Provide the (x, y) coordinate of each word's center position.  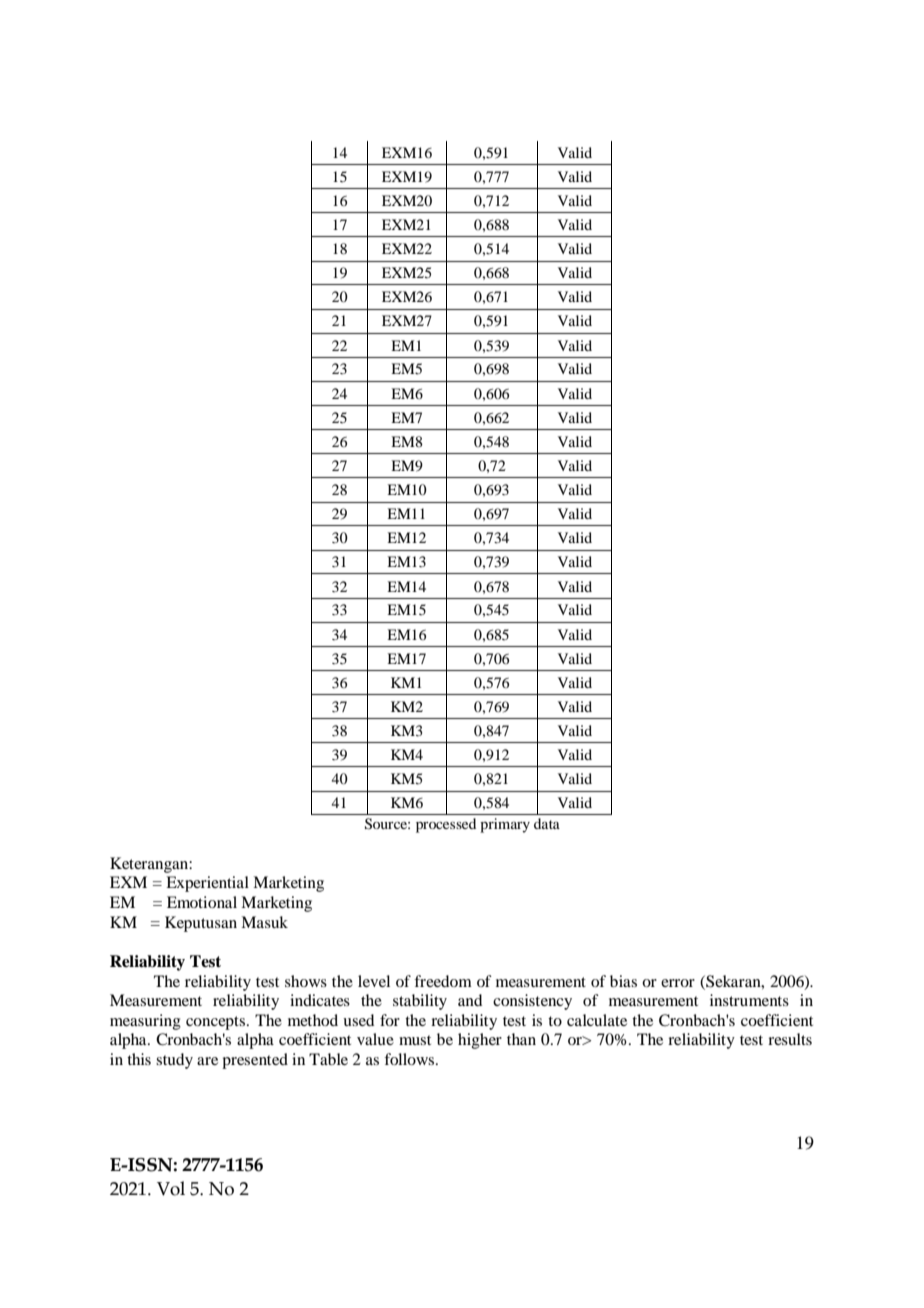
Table (328, 1059)
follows (409, 1059)
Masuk (264, 922)
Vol (171, 1188)
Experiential (207, 884)
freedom (443, 981)
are (207, 1061)
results (790, 1039)
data (547, 823)
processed (446, 825)
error (678, 983)
